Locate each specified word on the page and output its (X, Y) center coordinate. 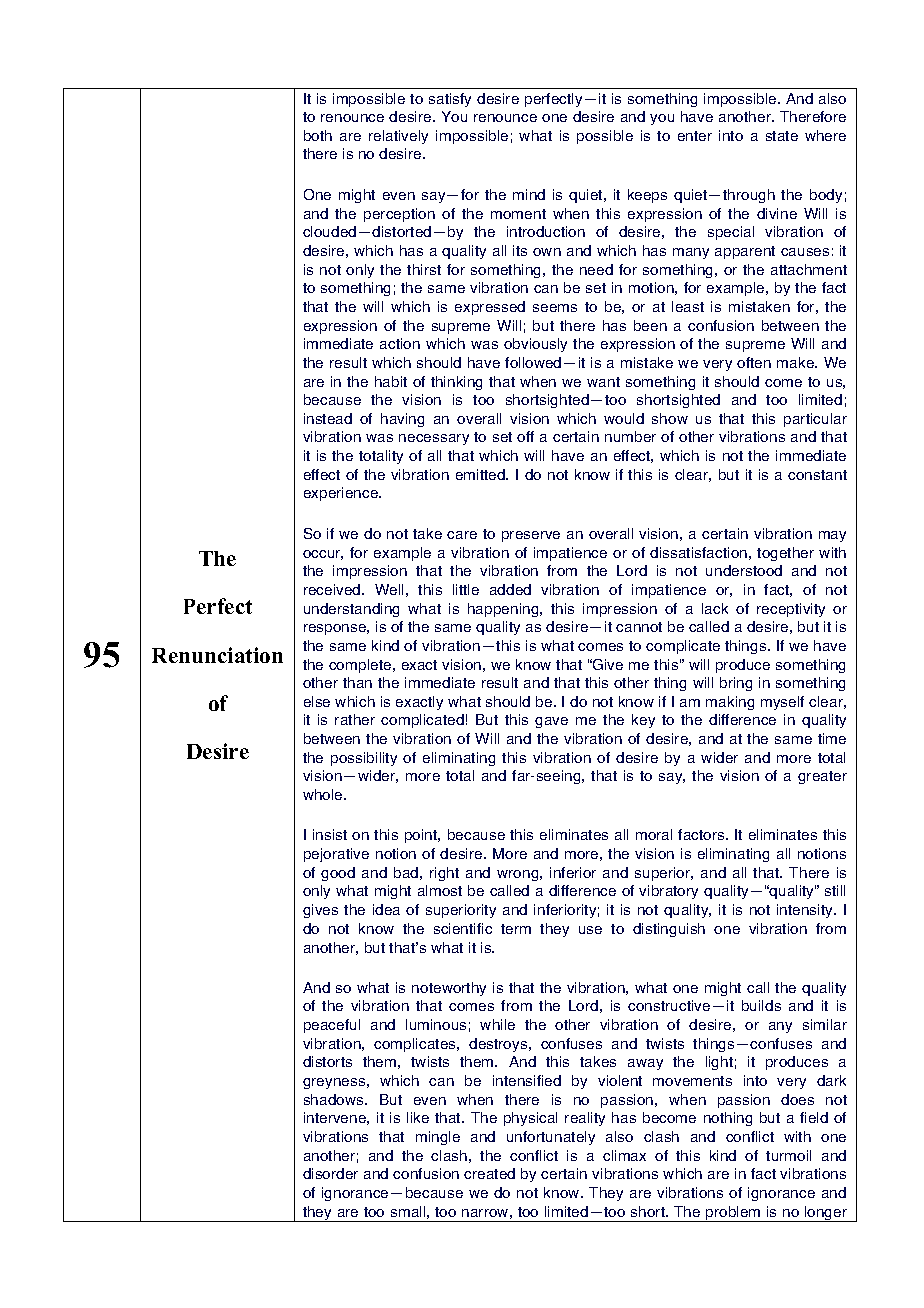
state (782, 136)
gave (551, 722)
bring (736, 684)
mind (529, 194)
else (317, 701)
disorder (330, 1173)
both (318, 135)
